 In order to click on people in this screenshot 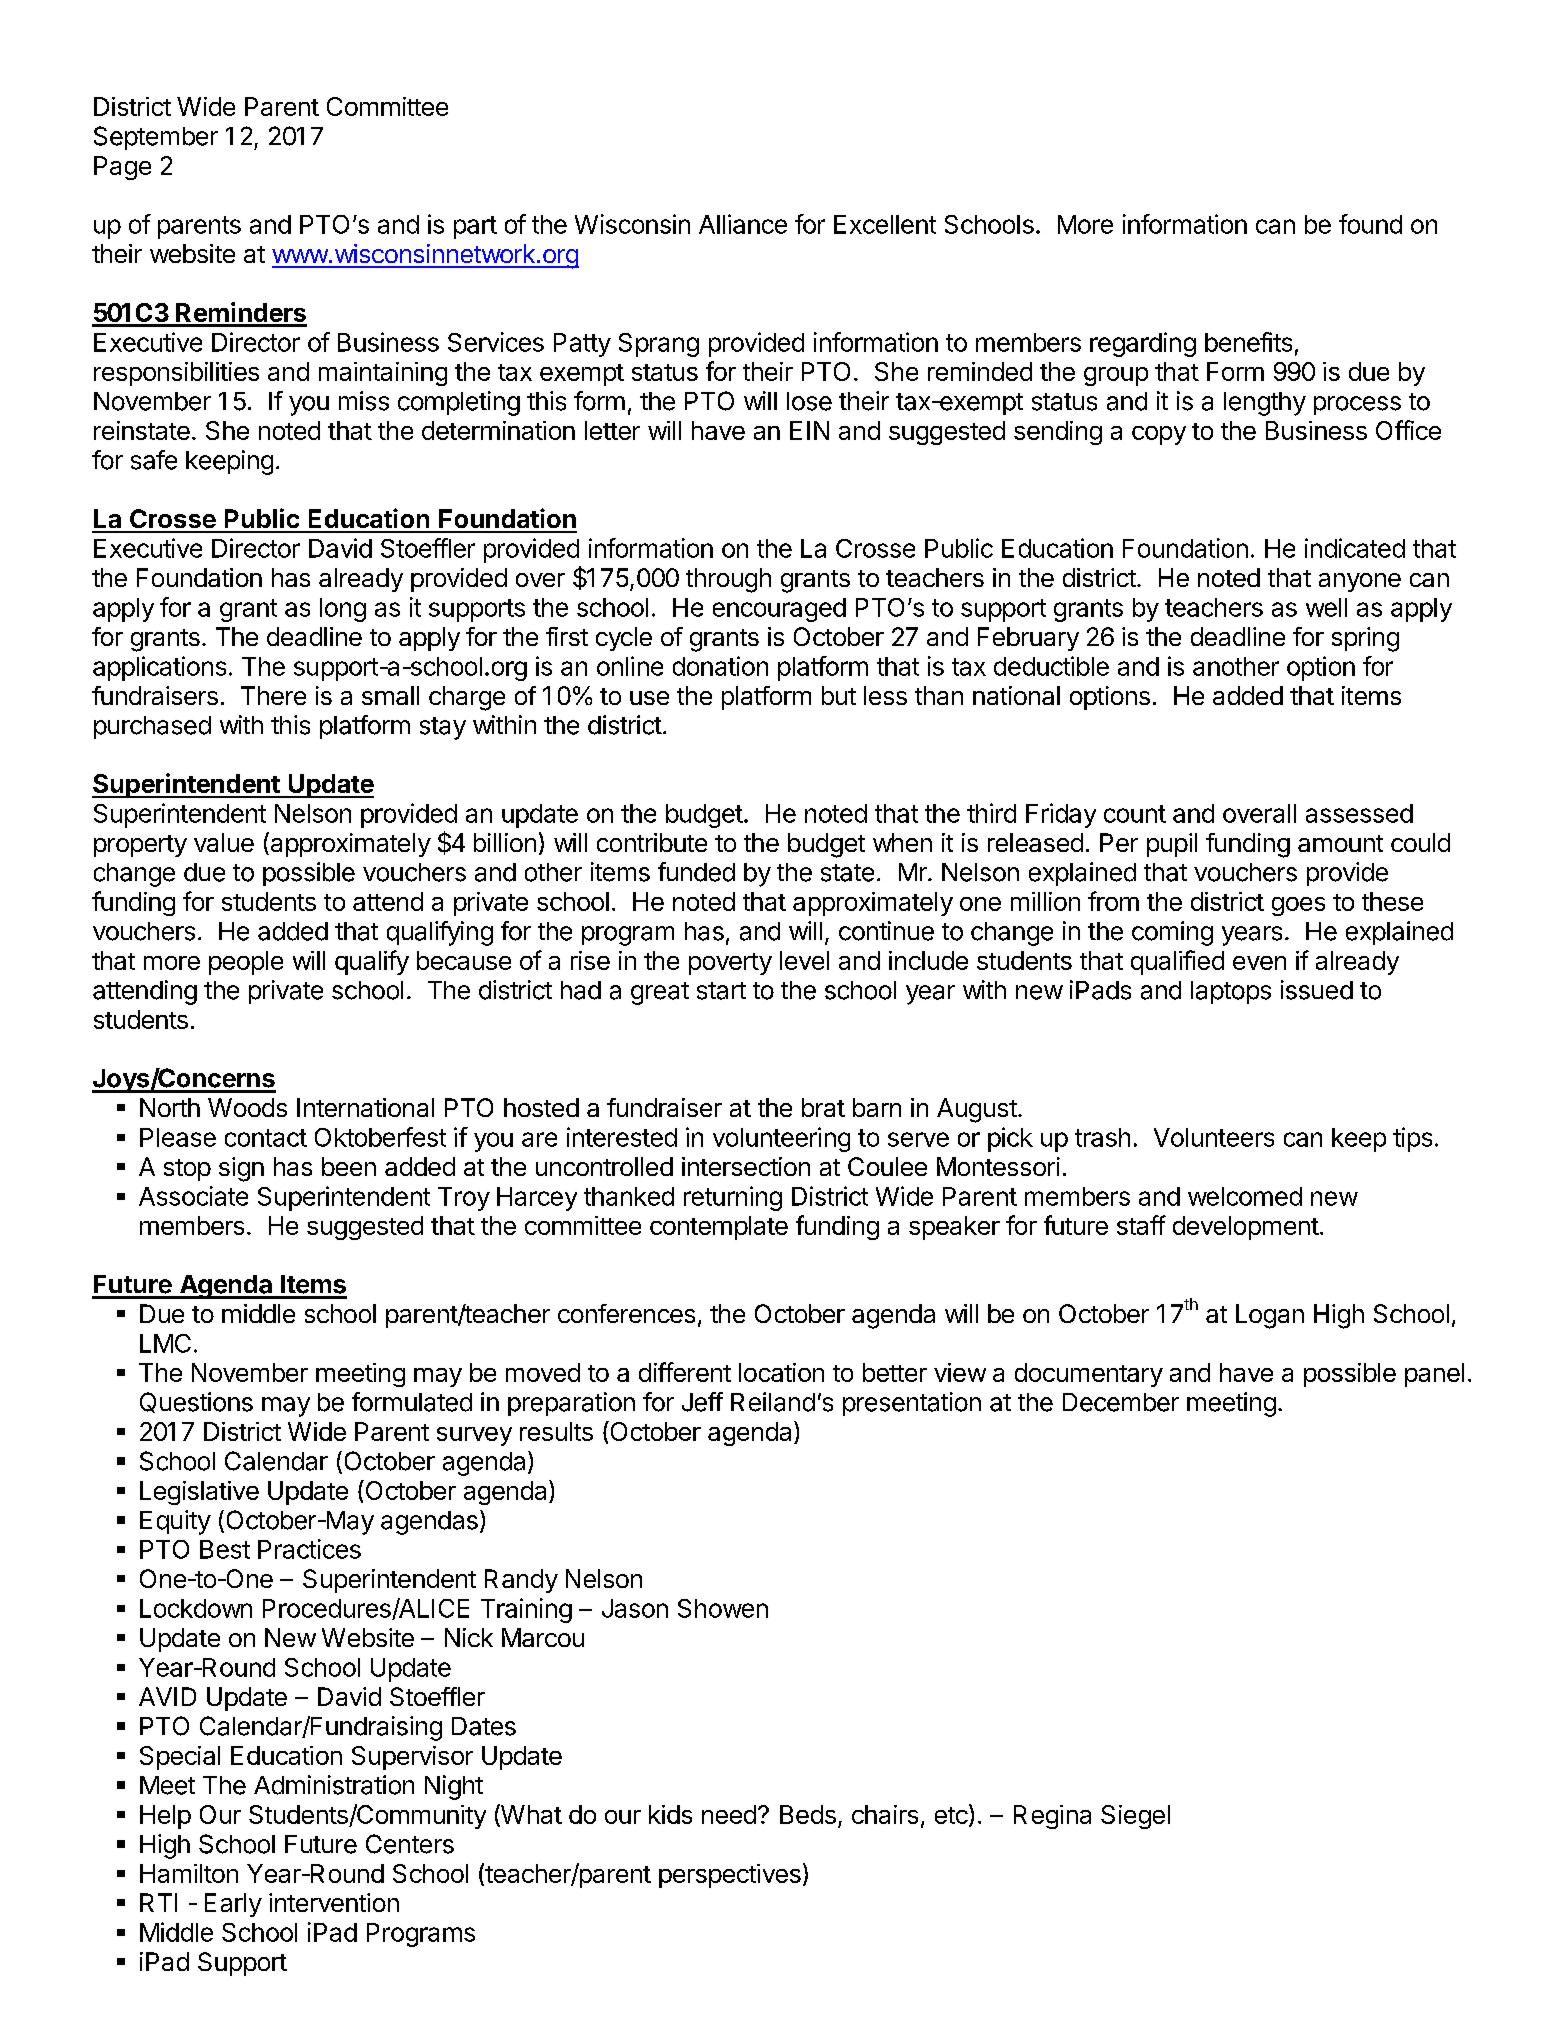, I will do `click(246, 963)`.
